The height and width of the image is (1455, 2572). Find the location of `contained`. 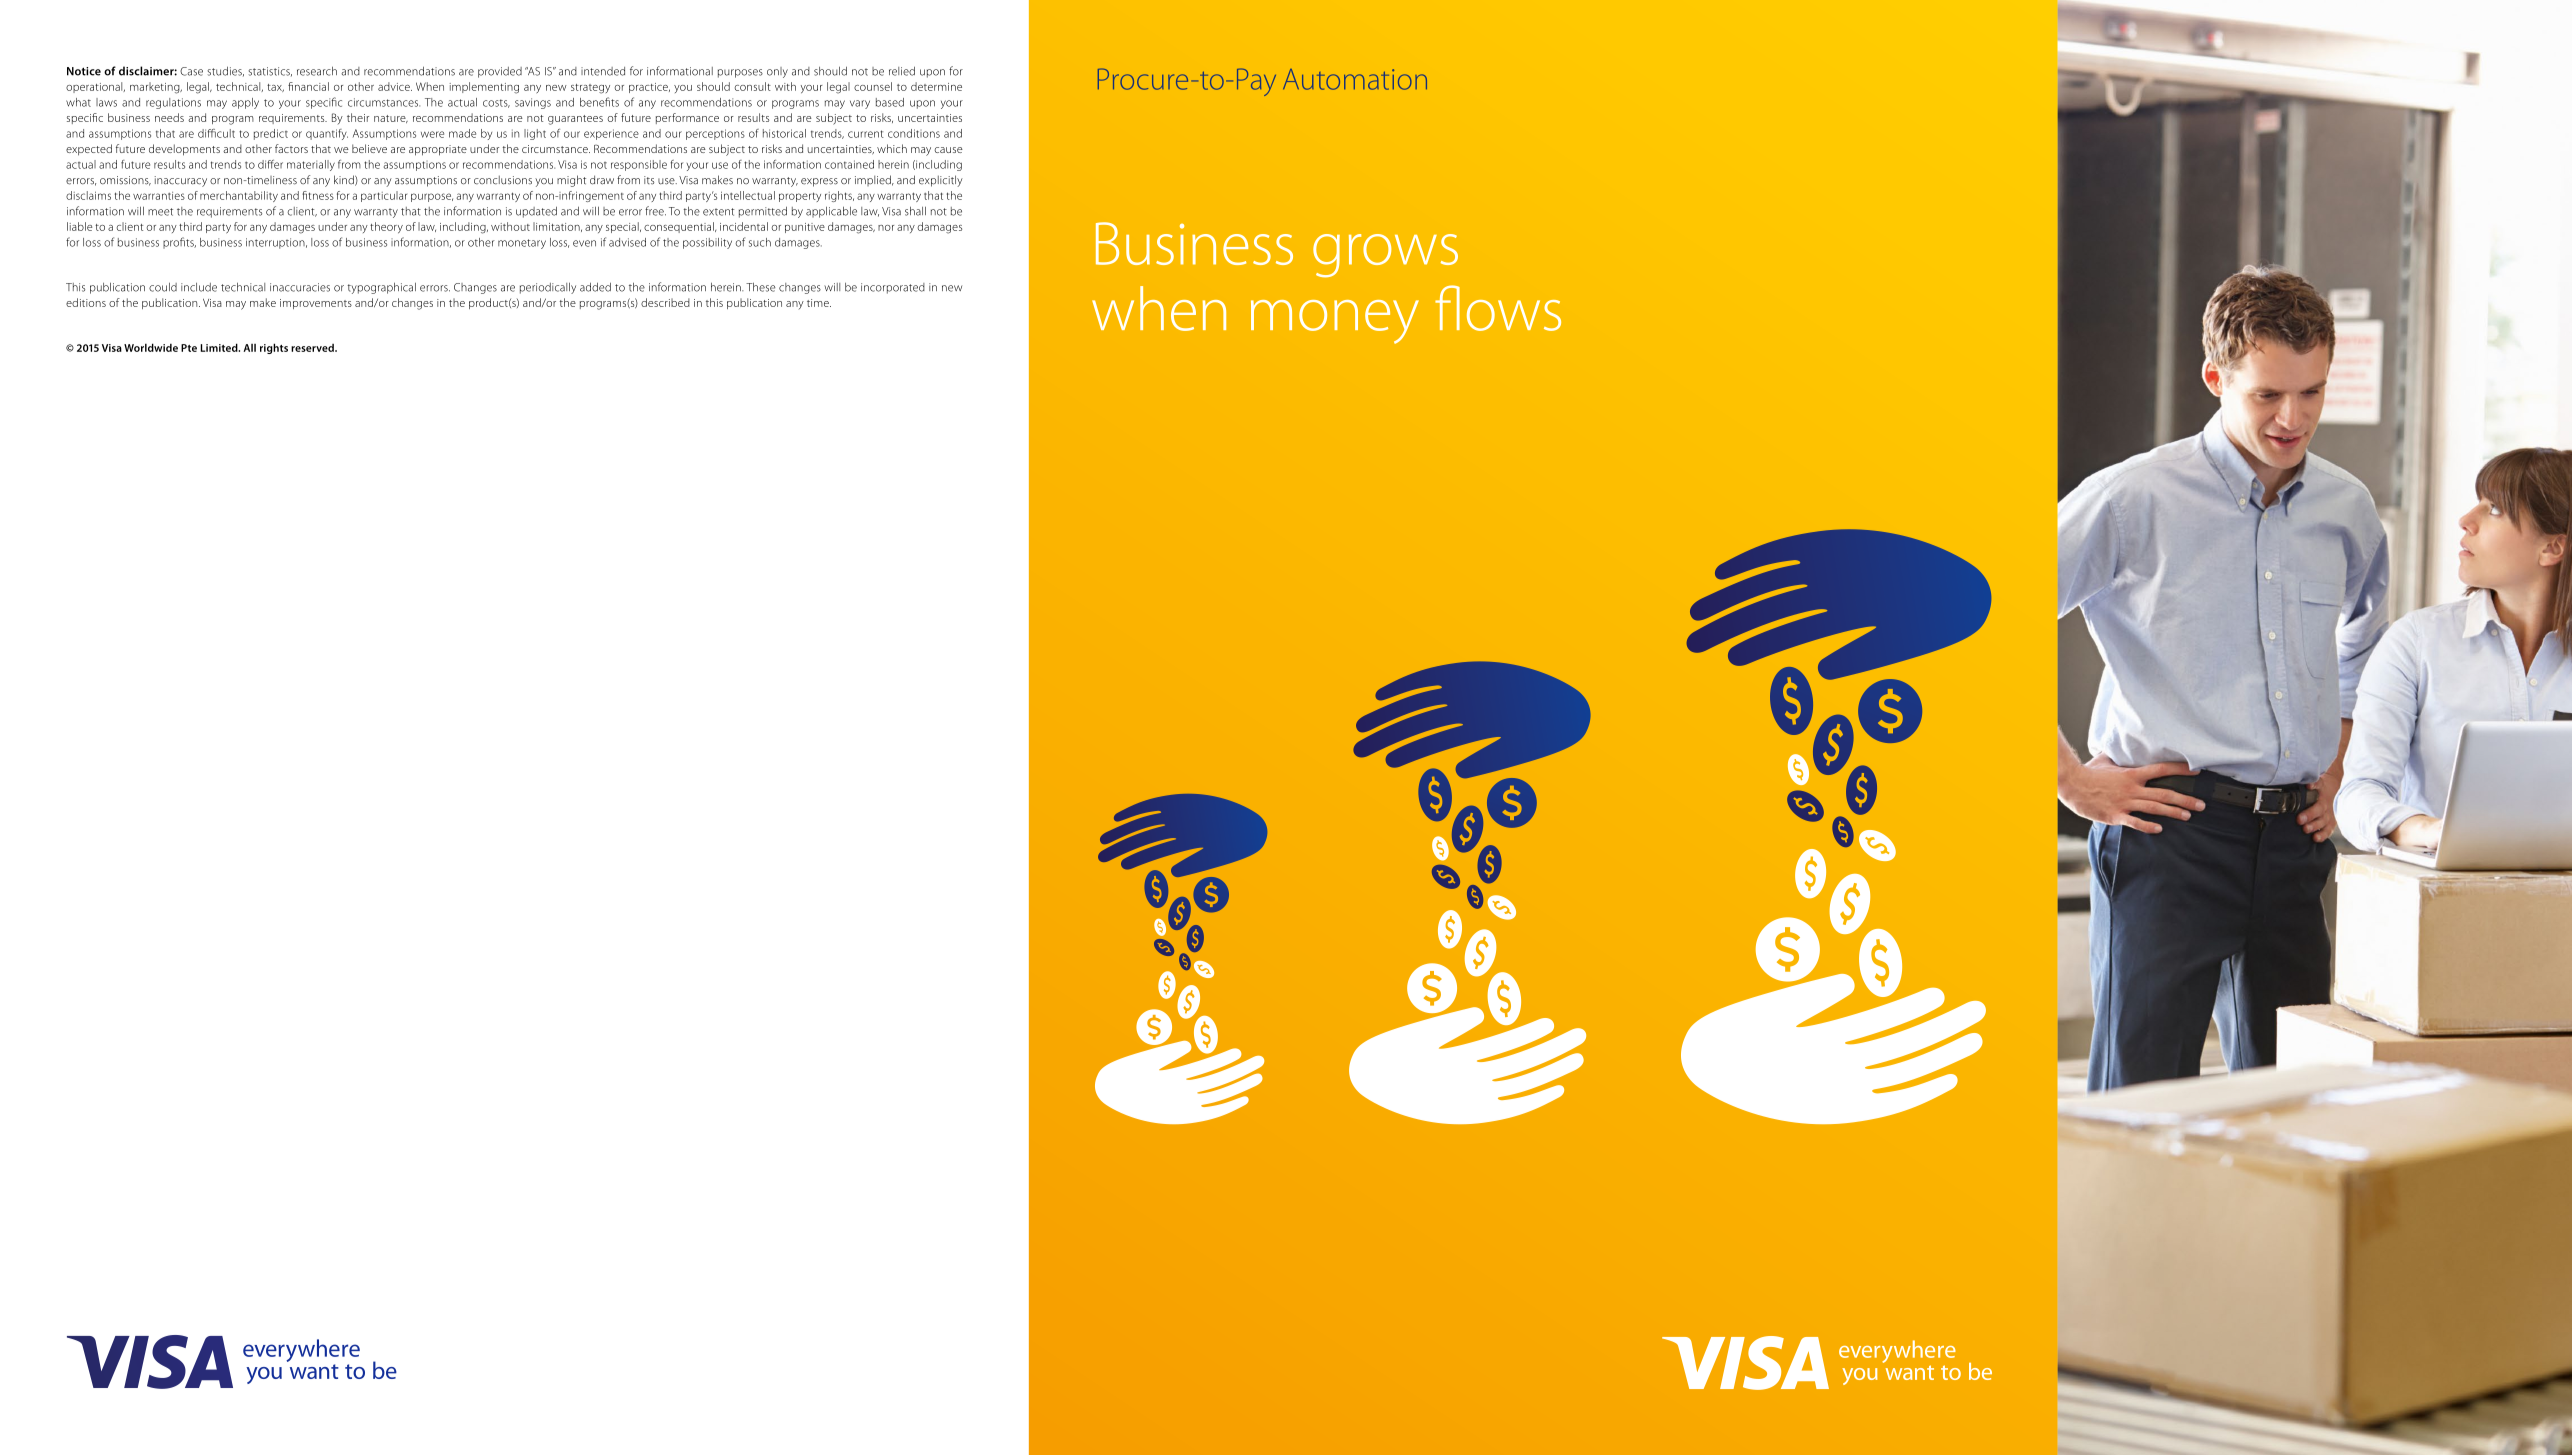

contained is located at coordinates (849, 164).
